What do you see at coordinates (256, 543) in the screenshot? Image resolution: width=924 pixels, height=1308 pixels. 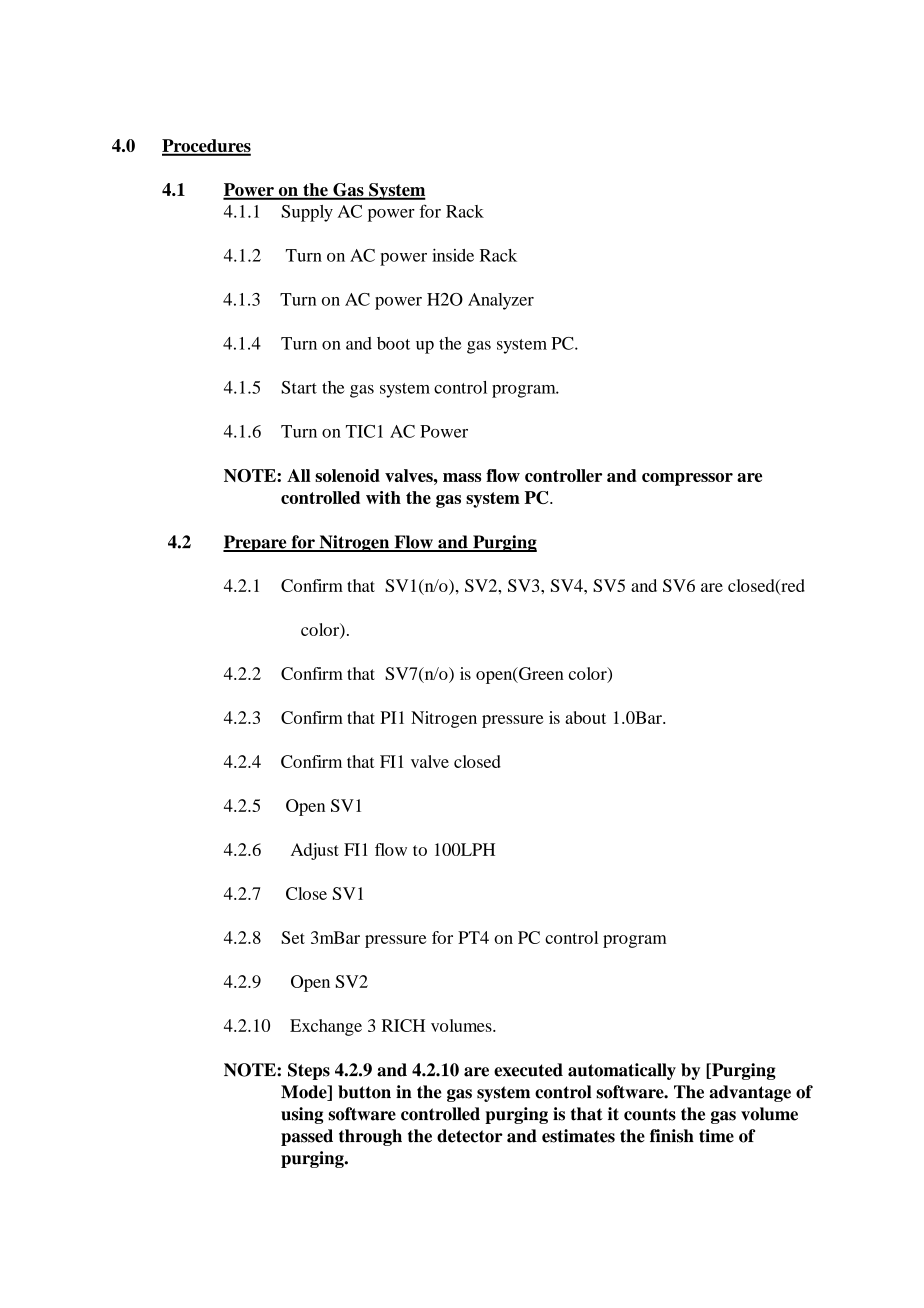 I see `Prepare` at bounding box center [256, 543].
